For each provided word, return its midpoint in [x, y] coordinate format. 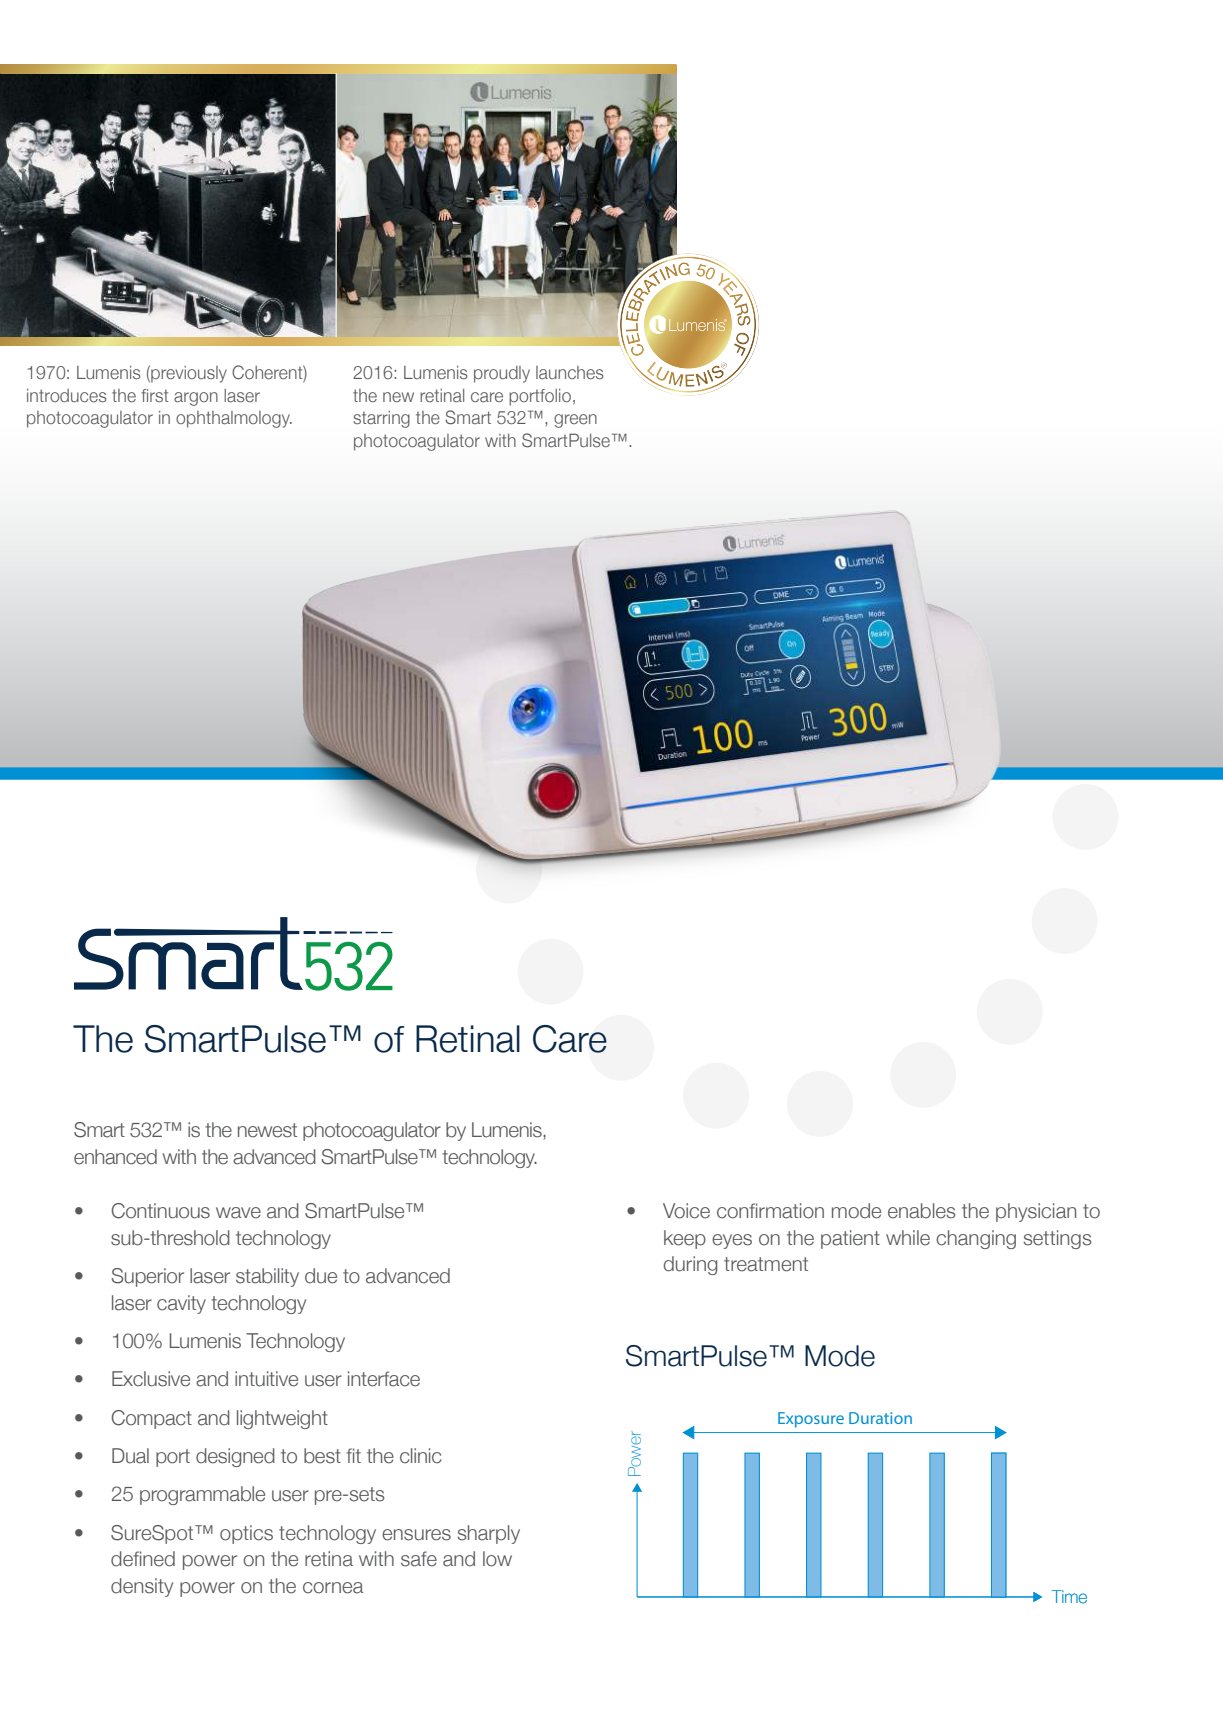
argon [196, 399]
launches [570, 372]
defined [143, 1559]
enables [922, 1211]
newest [267, 1130]
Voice [686, 1211]
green [575, 421]
